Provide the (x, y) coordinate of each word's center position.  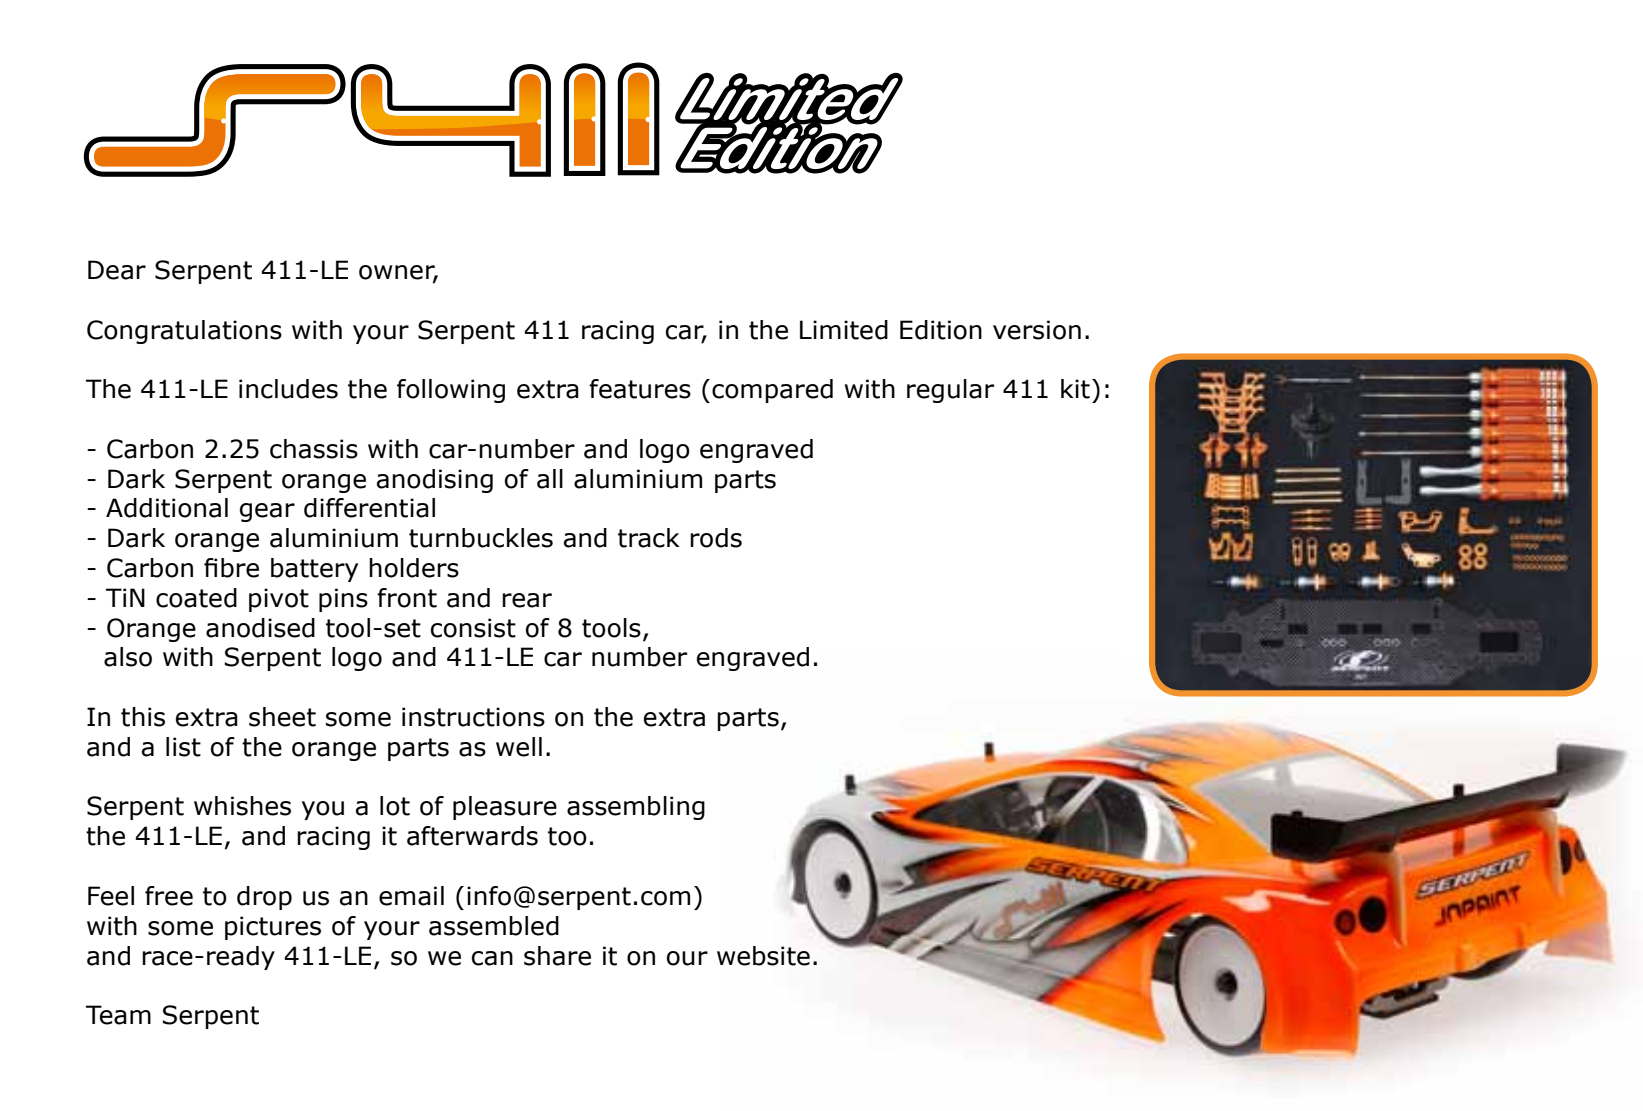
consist (473, 628)
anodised (260, 628)
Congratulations (184, 332)
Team (118, 1015)
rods (716, 538)
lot (395, 806)
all (550, 479)
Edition (941, 330)
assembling (636, 808)
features (640, 389)
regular (950, 391)
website (763, 956)
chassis (314, 449)
